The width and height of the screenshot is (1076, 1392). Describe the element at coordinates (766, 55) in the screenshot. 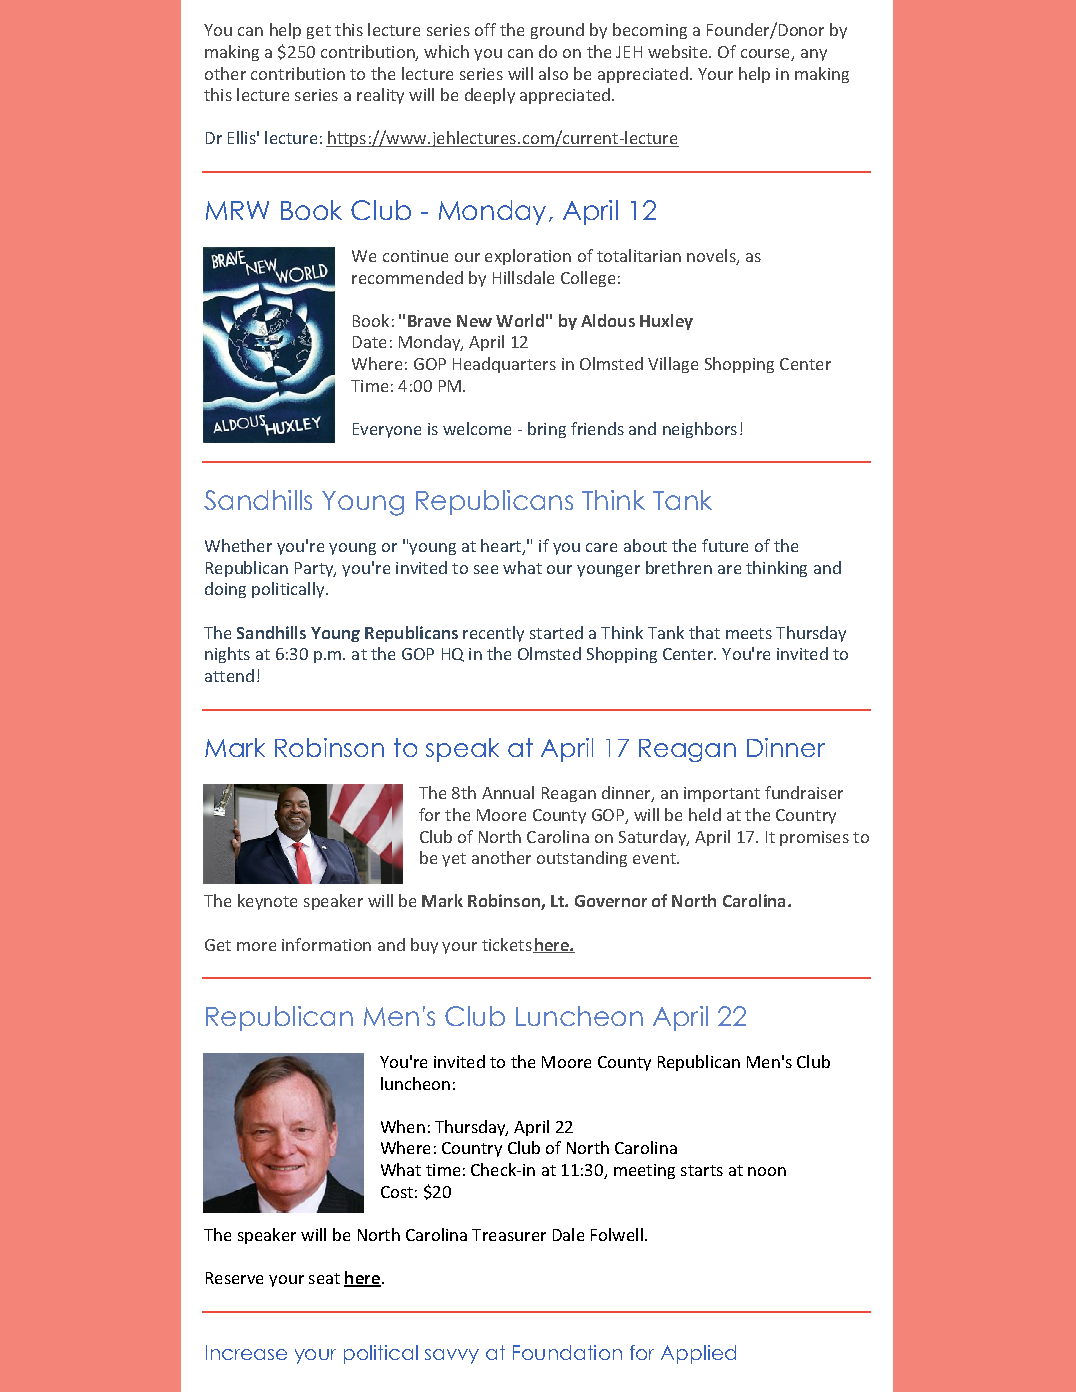

I see `course` at that location.
